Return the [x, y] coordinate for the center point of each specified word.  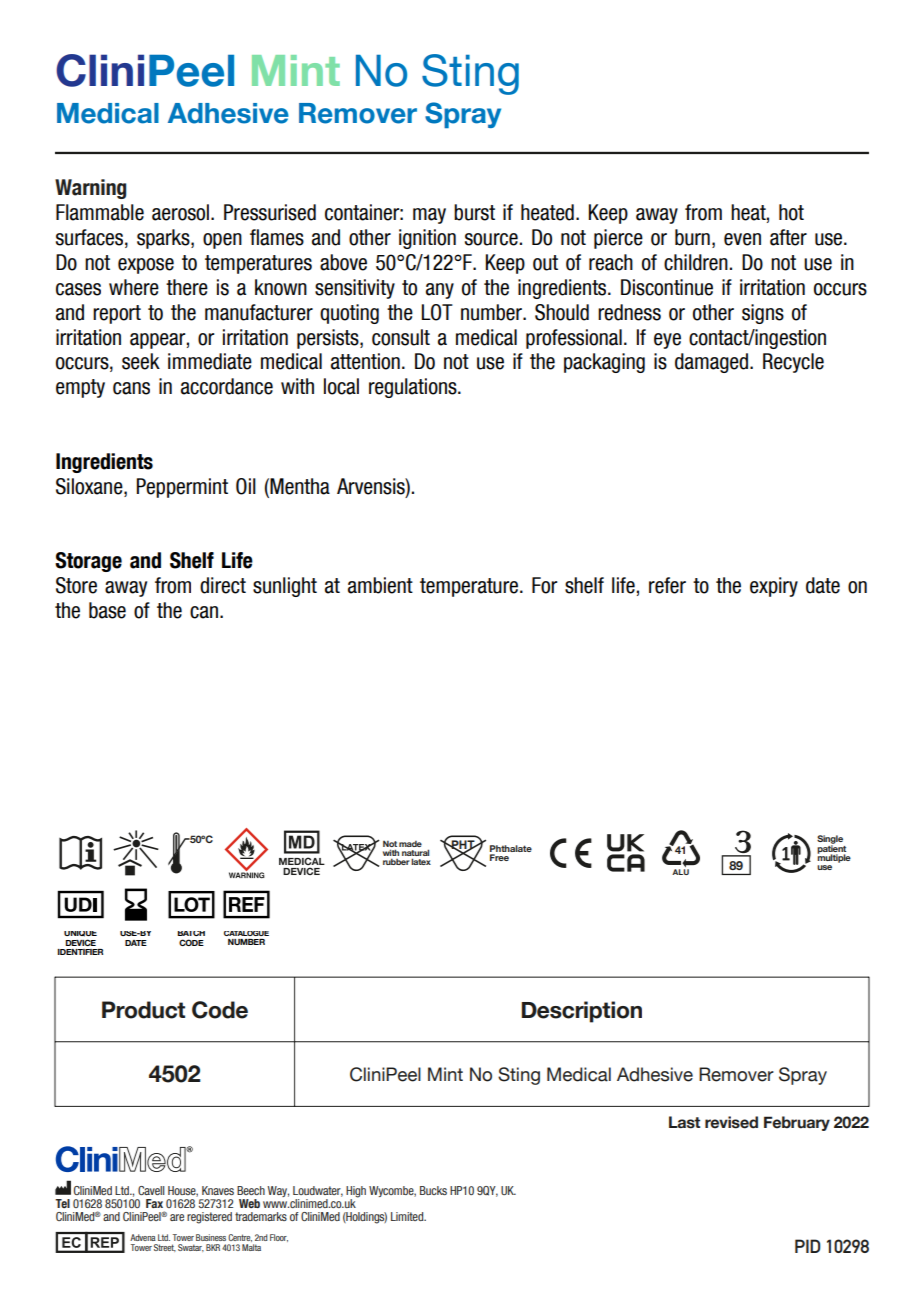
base [107, 610]
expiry [774, 587]
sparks [164, 239]
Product [143, 1010]
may [429, 216]
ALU [680, 870]
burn [692, 237]
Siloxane [90, 486]
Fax [154, 1203]
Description [582, 1012]
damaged [713, 363]
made [410, 844]
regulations [414, 388]
